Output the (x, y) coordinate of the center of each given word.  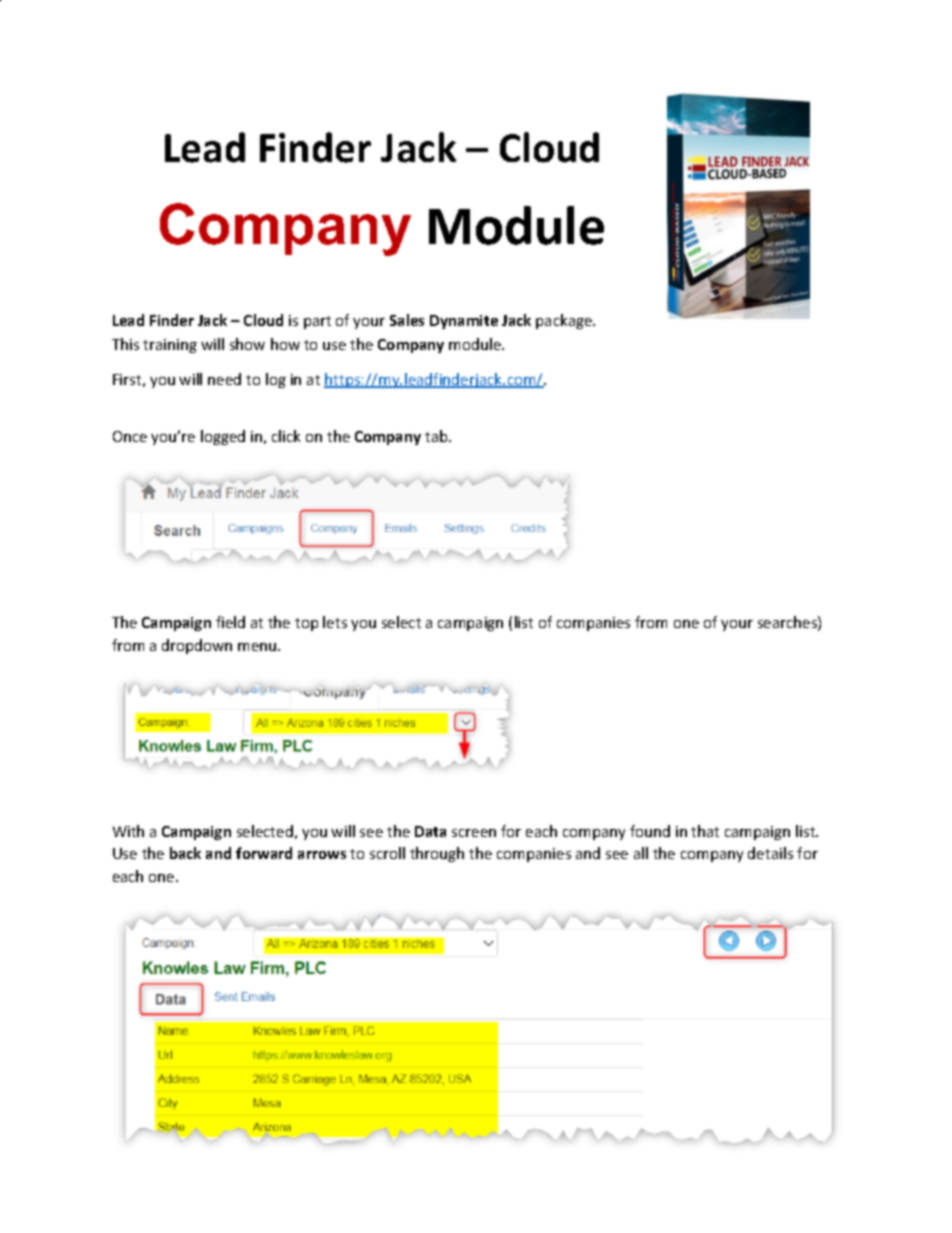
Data (430, 831)
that (705, 831)
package (565, 321)
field (230, 622)
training (170, 346)
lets (335, 622)
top (306, 624)
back (185, 853)
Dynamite (464, 322)
